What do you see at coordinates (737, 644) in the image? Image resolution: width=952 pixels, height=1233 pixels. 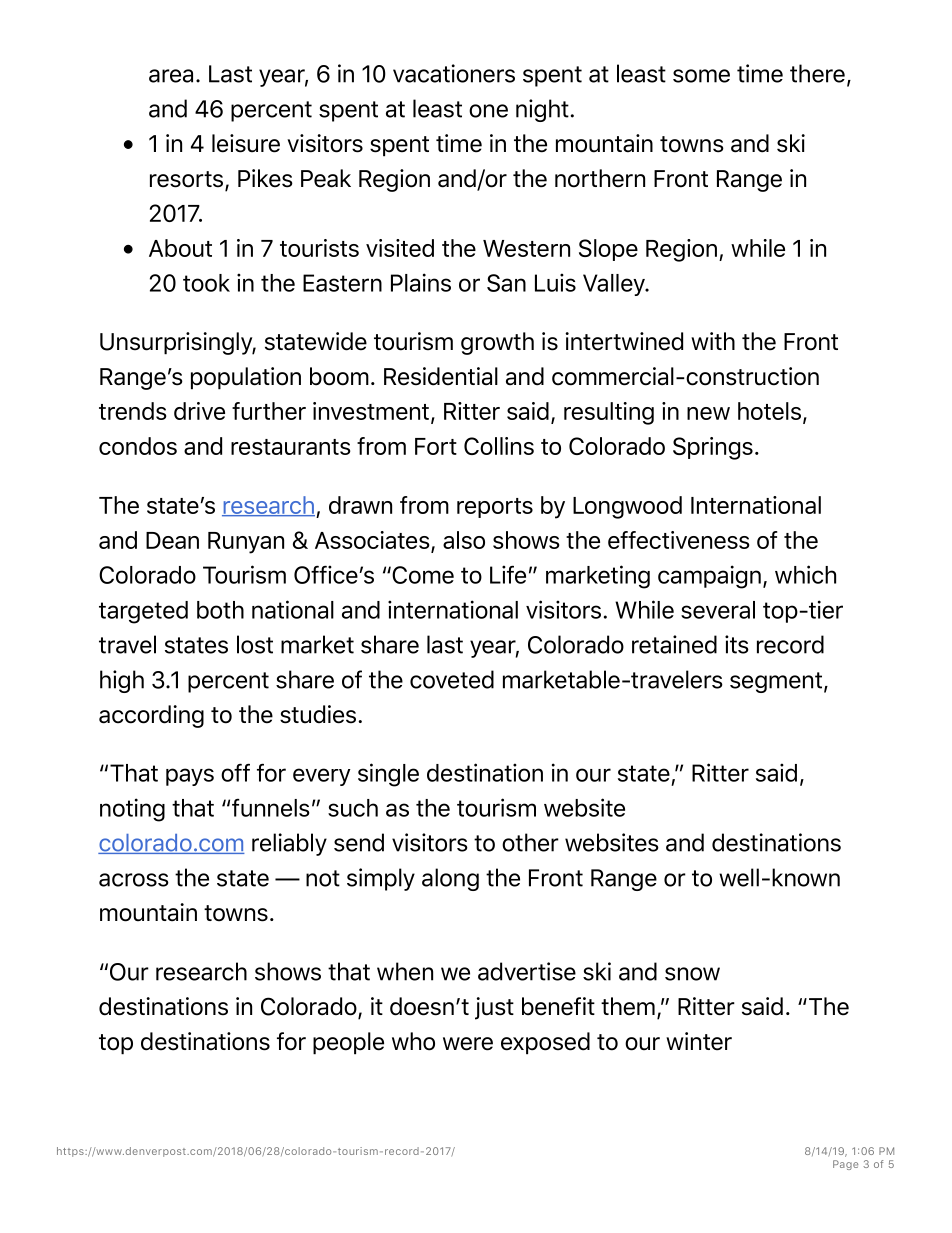 I see `its` at bounding box center [737, 644].
